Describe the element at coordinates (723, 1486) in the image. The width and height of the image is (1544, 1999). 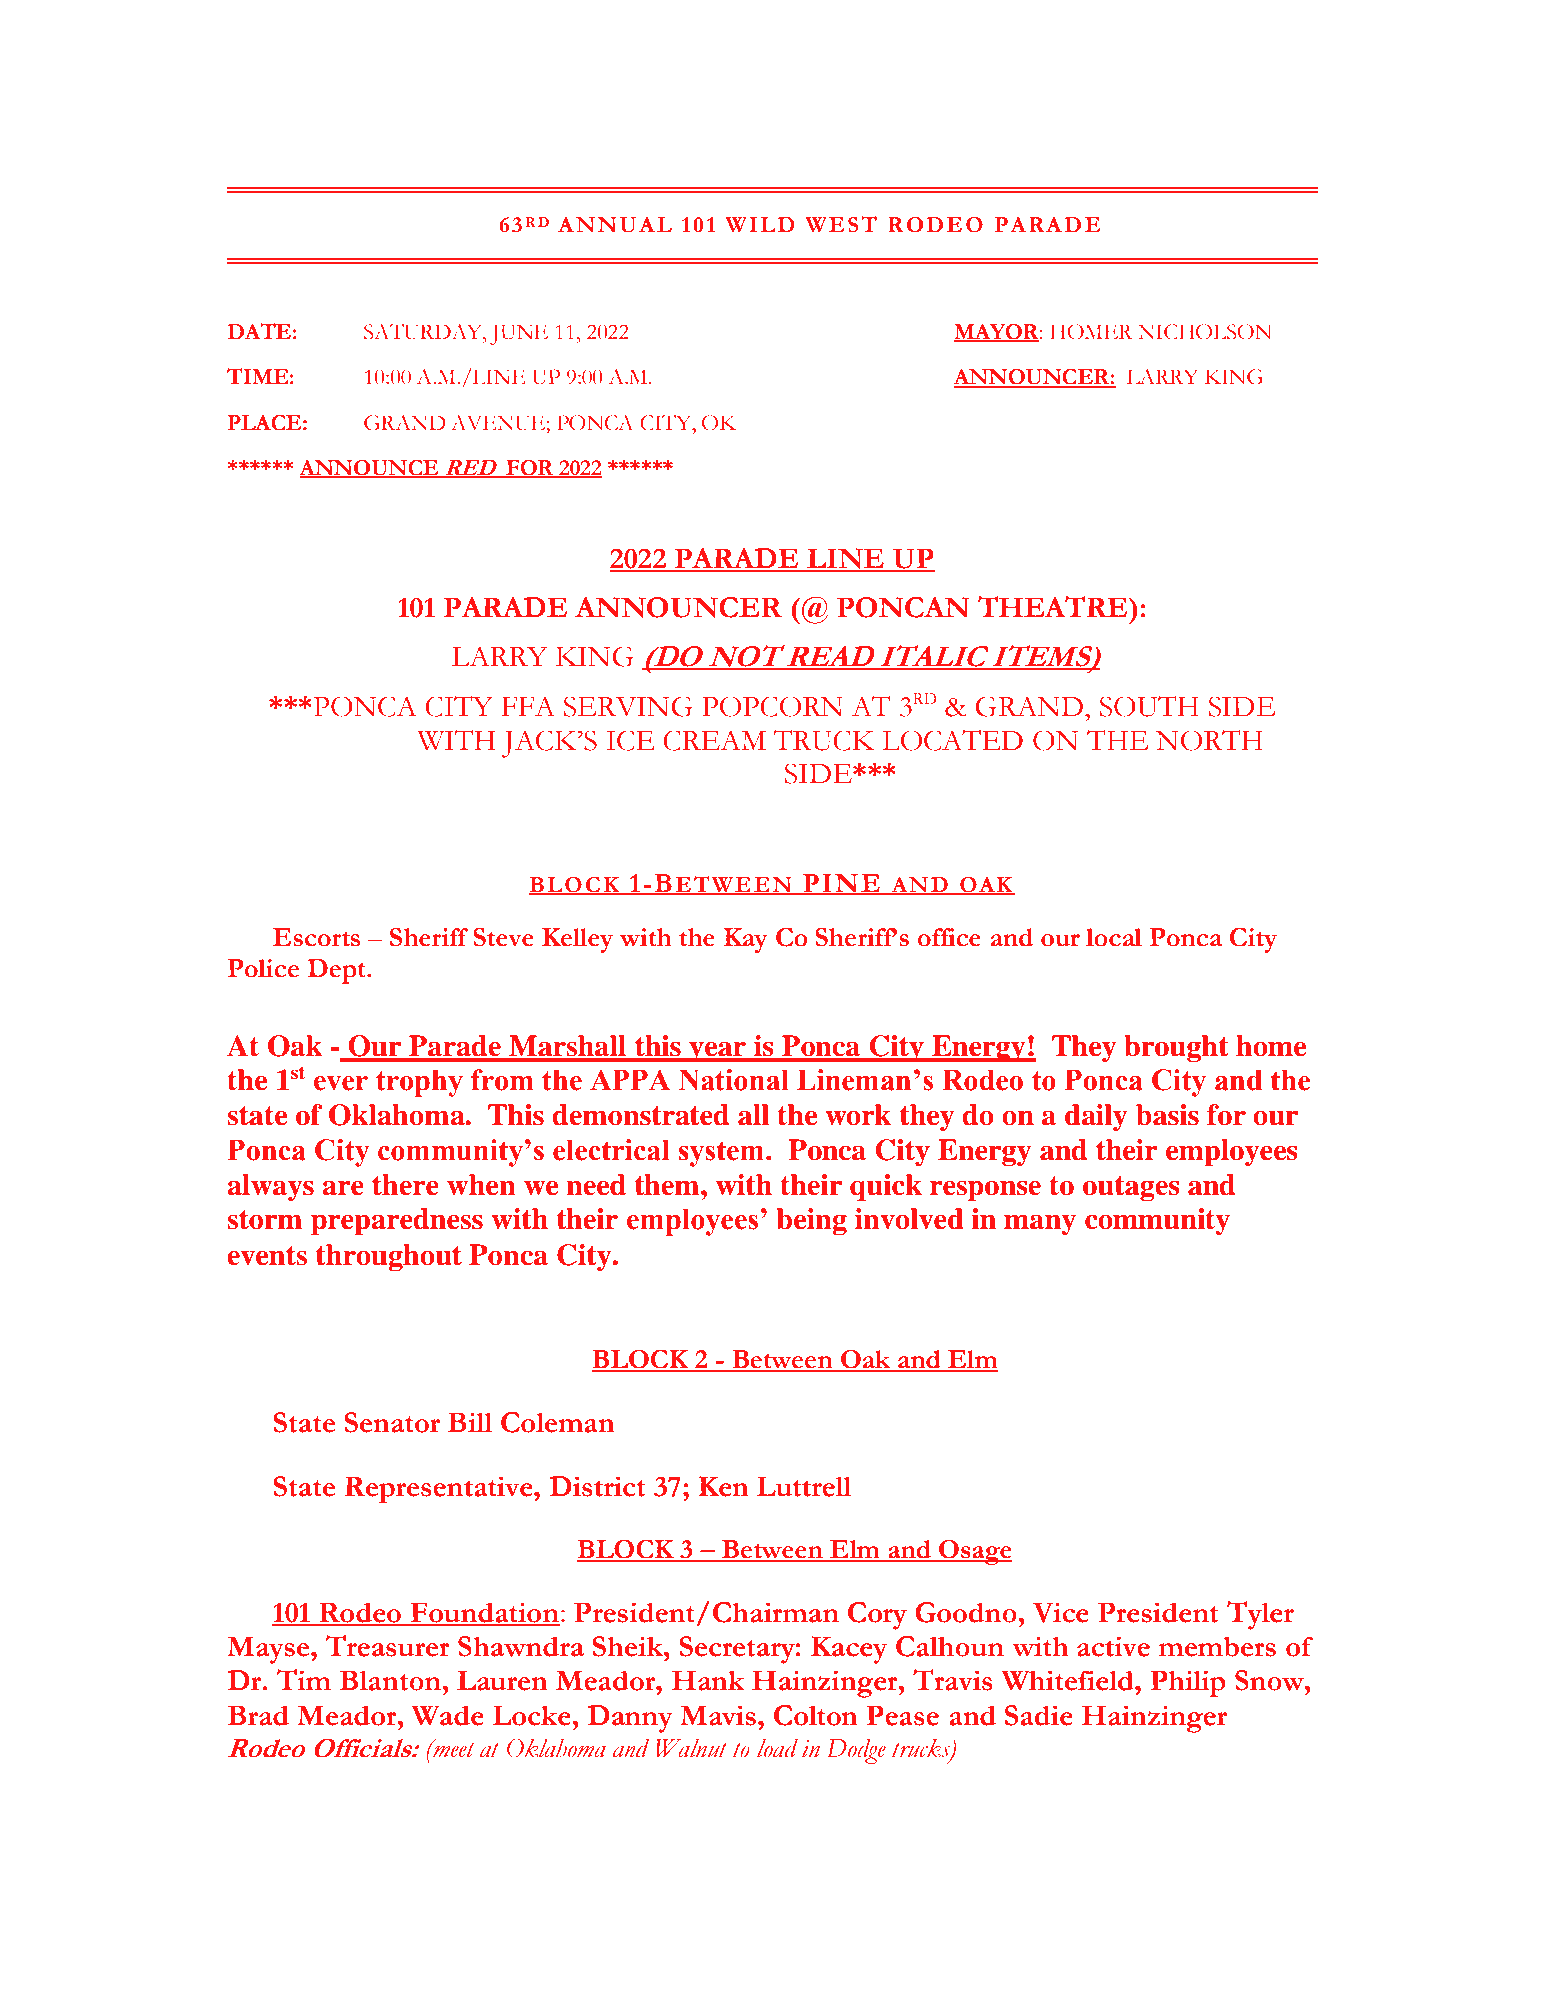
I see `Ken` at that location.
